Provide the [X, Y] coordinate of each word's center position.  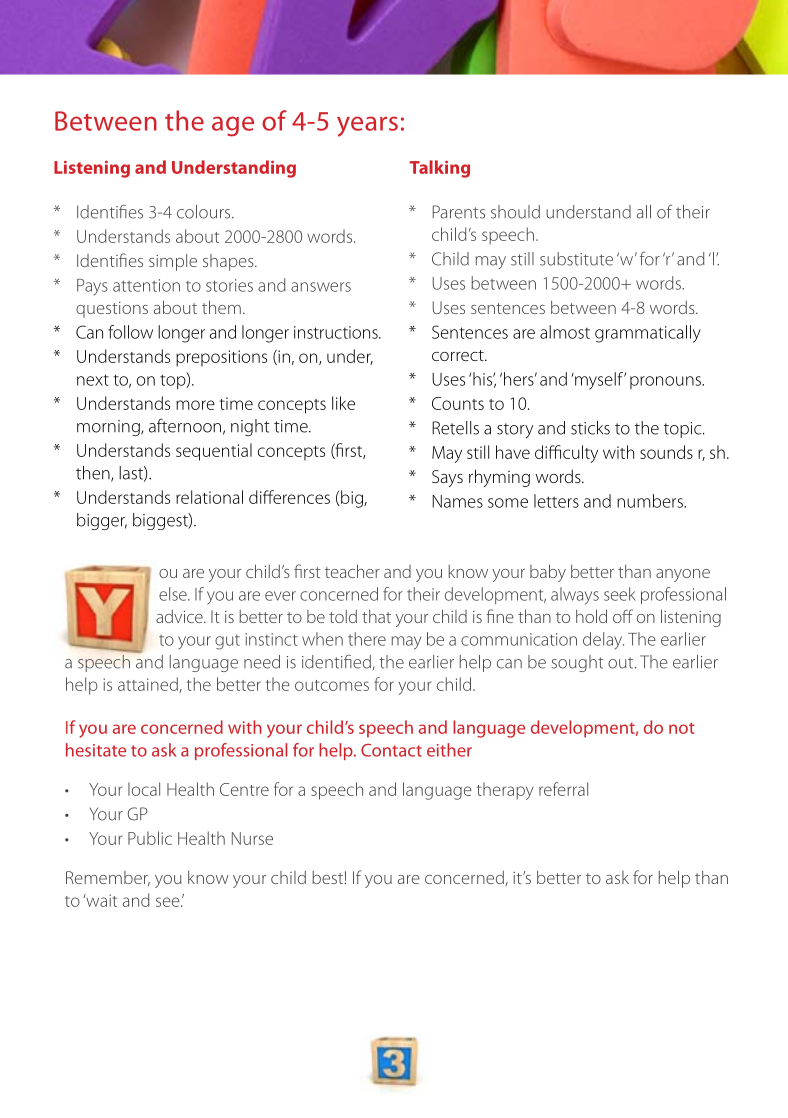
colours [205, 212]
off [623, 616]
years [367, 126]
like [343, 403]
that [376, 616]
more [195, 405]
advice [180, 616]
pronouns [666, 382]
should [515, 212]
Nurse [252, 838]
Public [150, 838]
